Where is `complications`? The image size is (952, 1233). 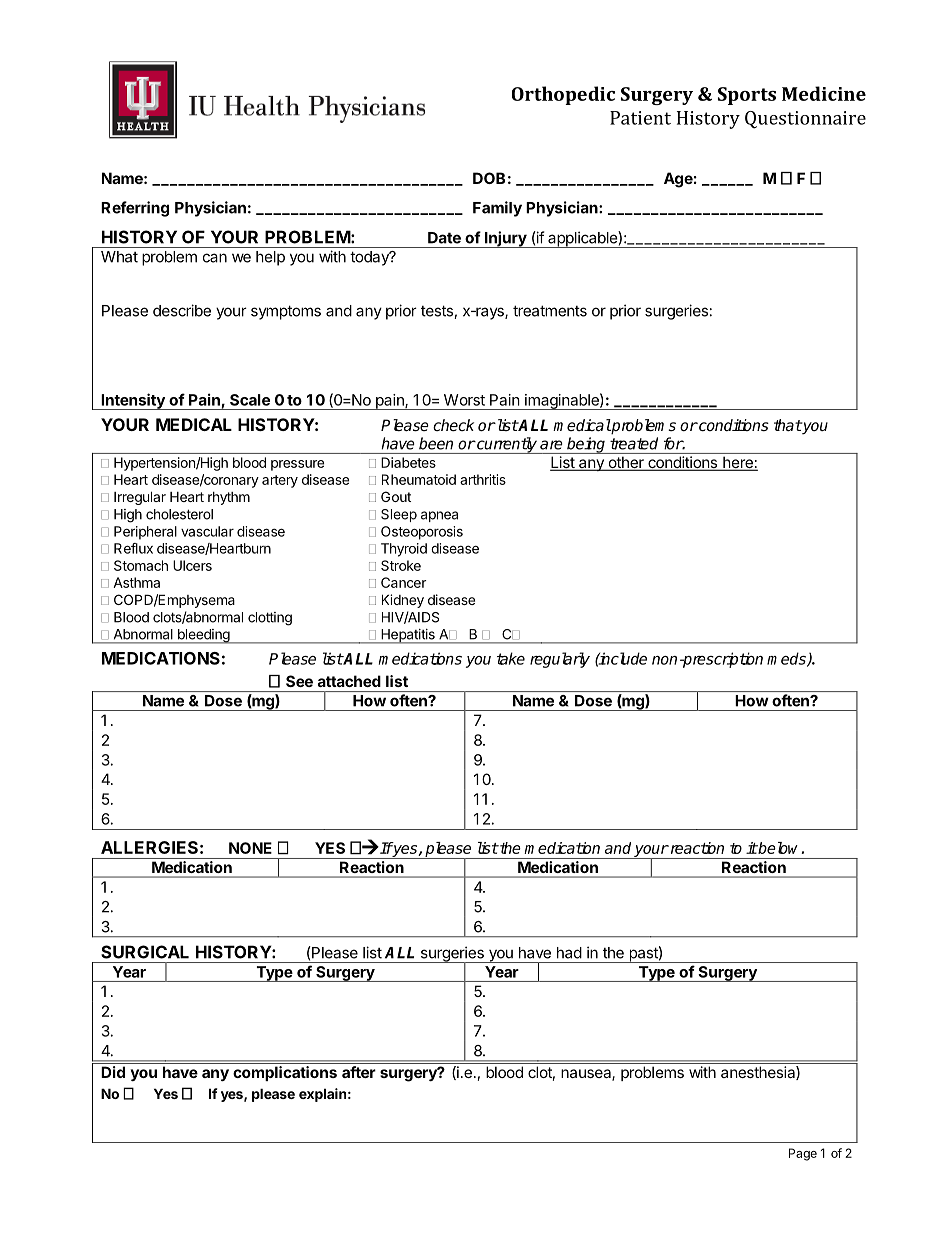 complications is located at coordinates (285, 1073).
